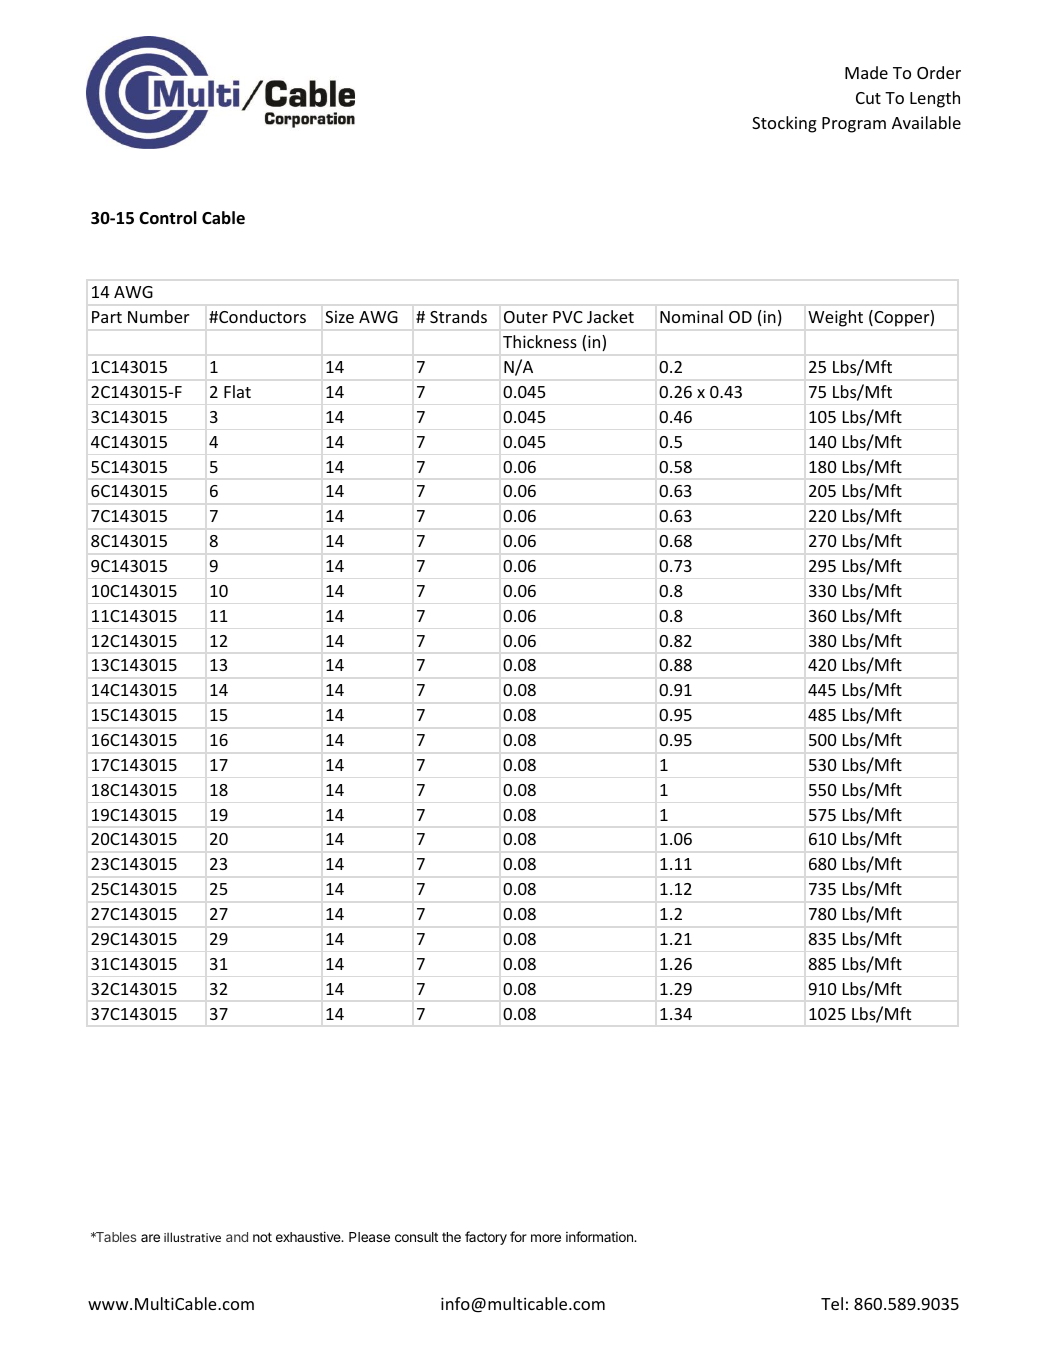  I want to click on Weight, so click(835, 318).
